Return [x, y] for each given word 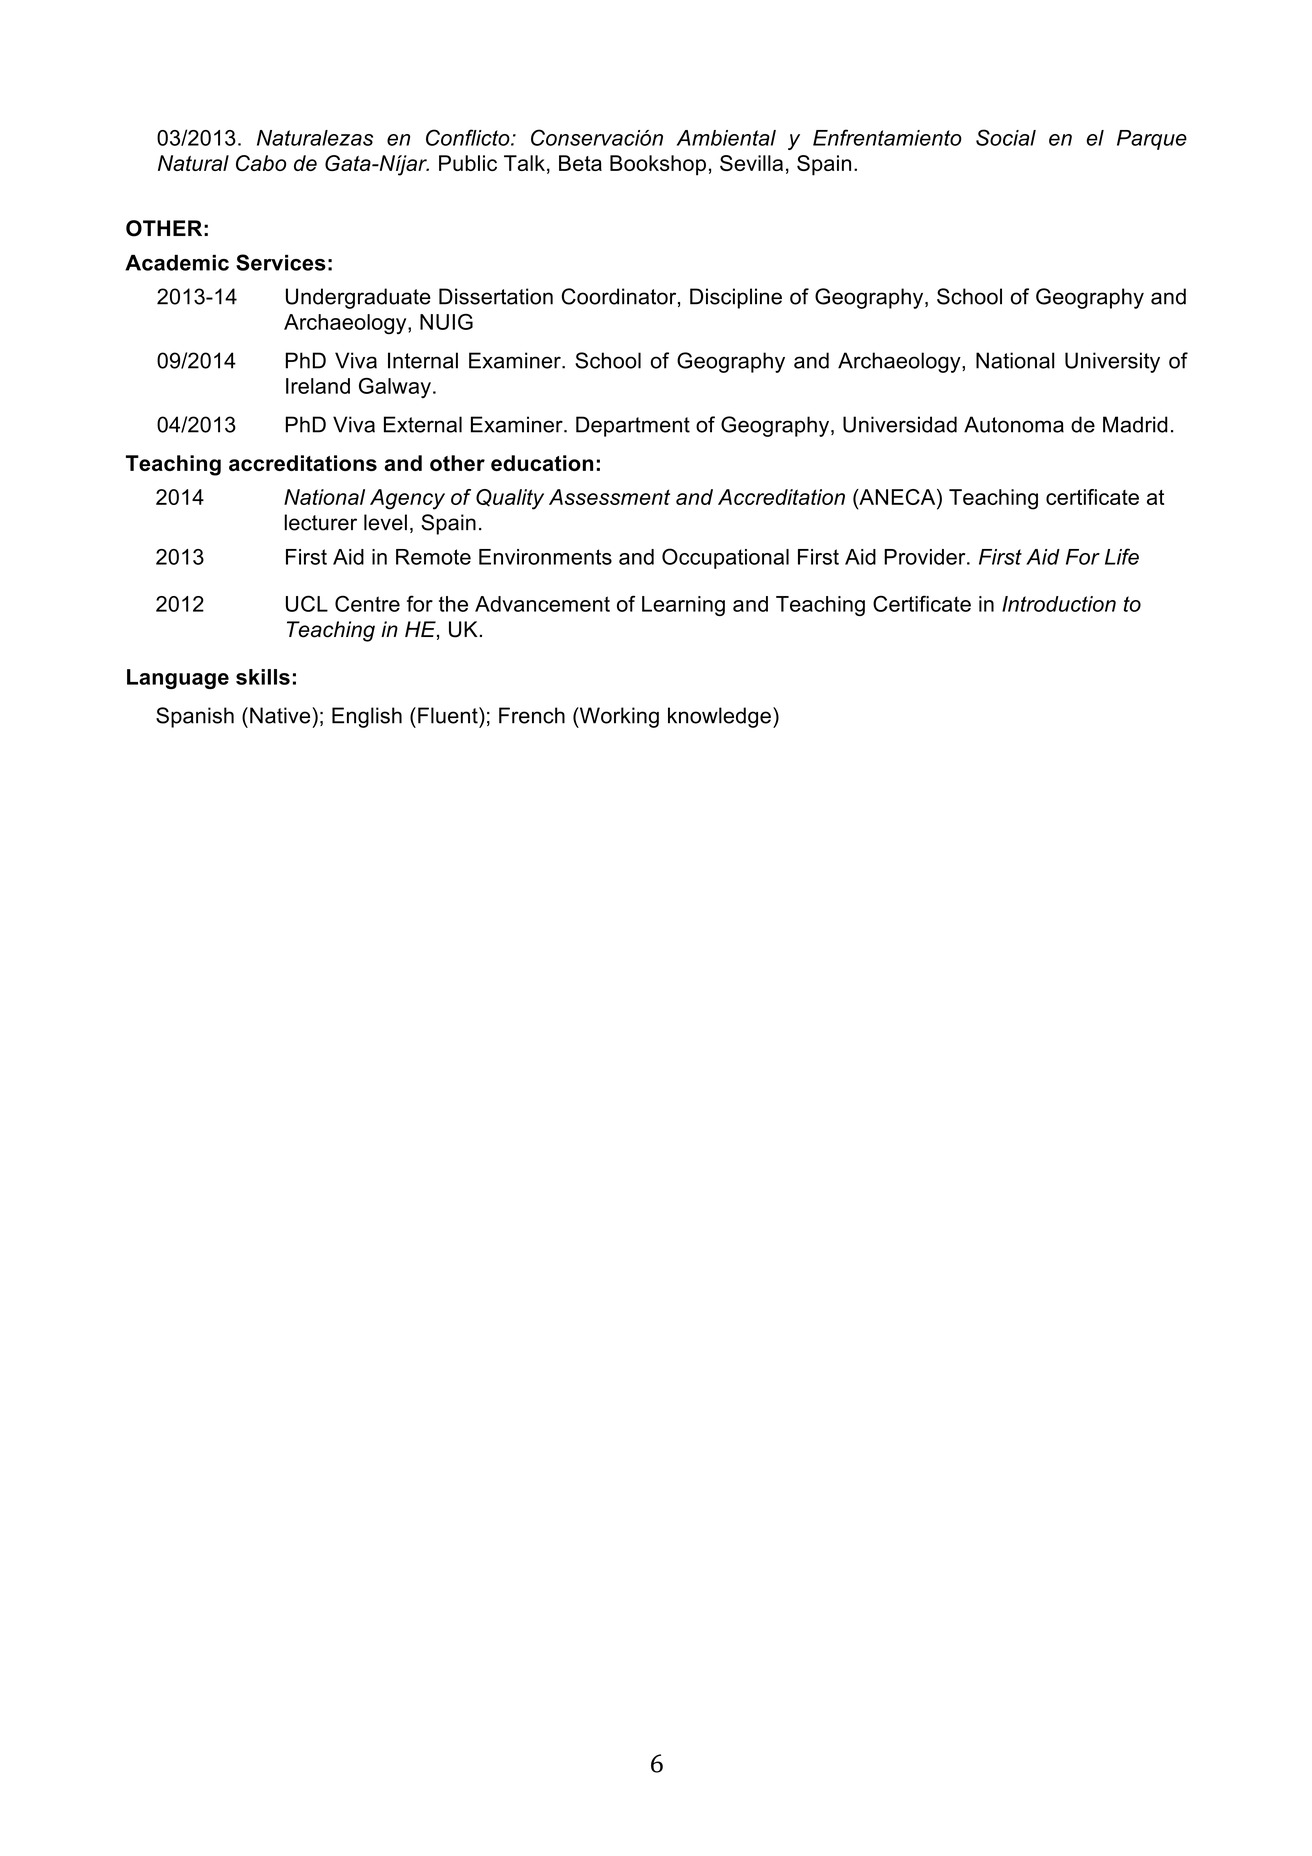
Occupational [725, 558]
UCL [307, 603]
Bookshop [658, 165]
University [1112, 362]
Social [1006, 137]
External [423, 424]
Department [633, 426]
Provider [926, 557]
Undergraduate [358, 298]
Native [281, 715]
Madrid [1135, 424]
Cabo [261, 163]
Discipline [736, 298]
